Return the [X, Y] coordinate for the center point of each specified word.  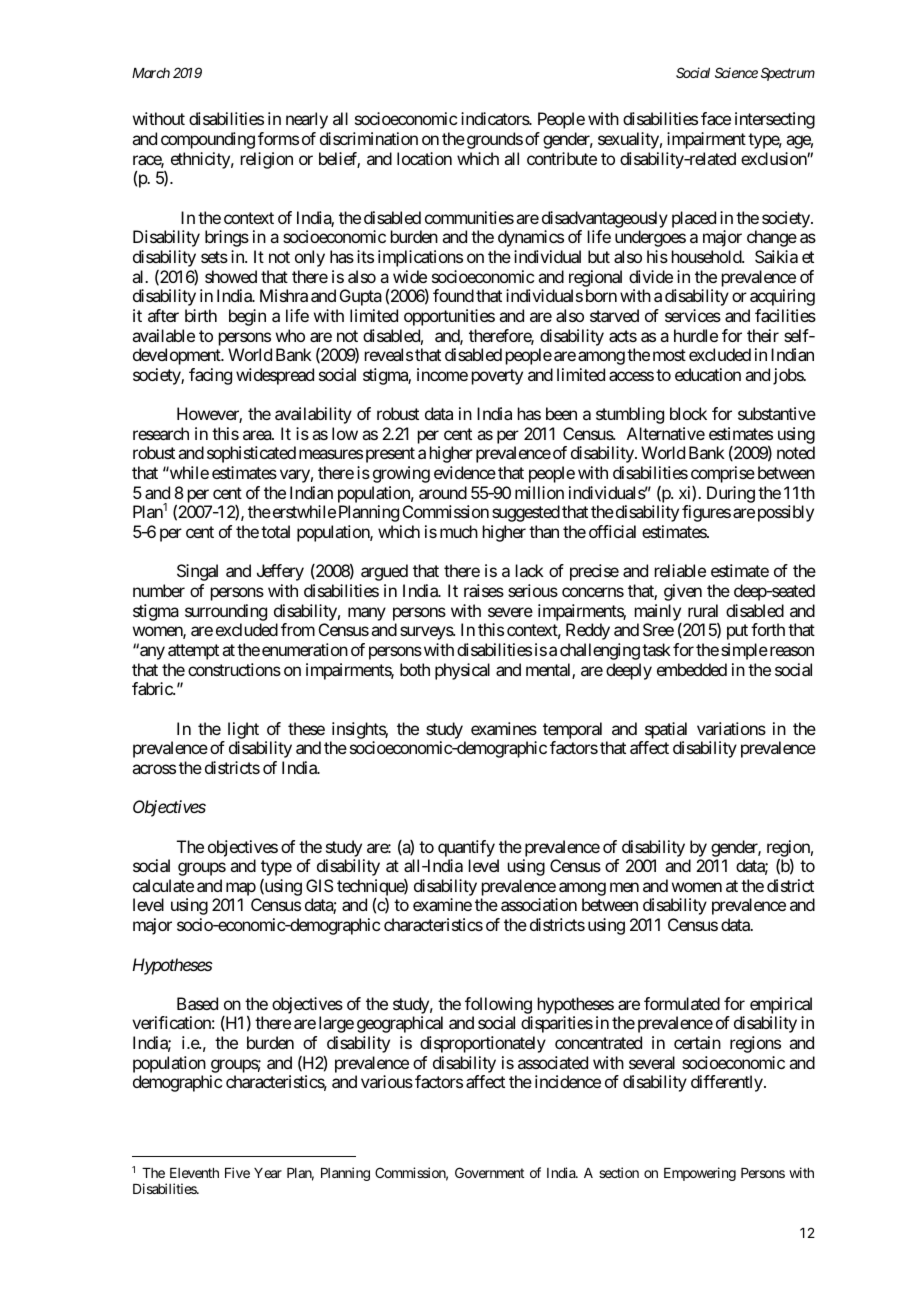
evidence [465, 472]
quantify [466, 848]
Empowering [700, 1174]
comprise [723, 474]
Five [237, 1172]
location [424, 158]
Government [489, 1172]
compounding [208, 140]
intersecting [775, 120]
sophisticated [251, 454]
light [243, 730]
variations [731, 728]
